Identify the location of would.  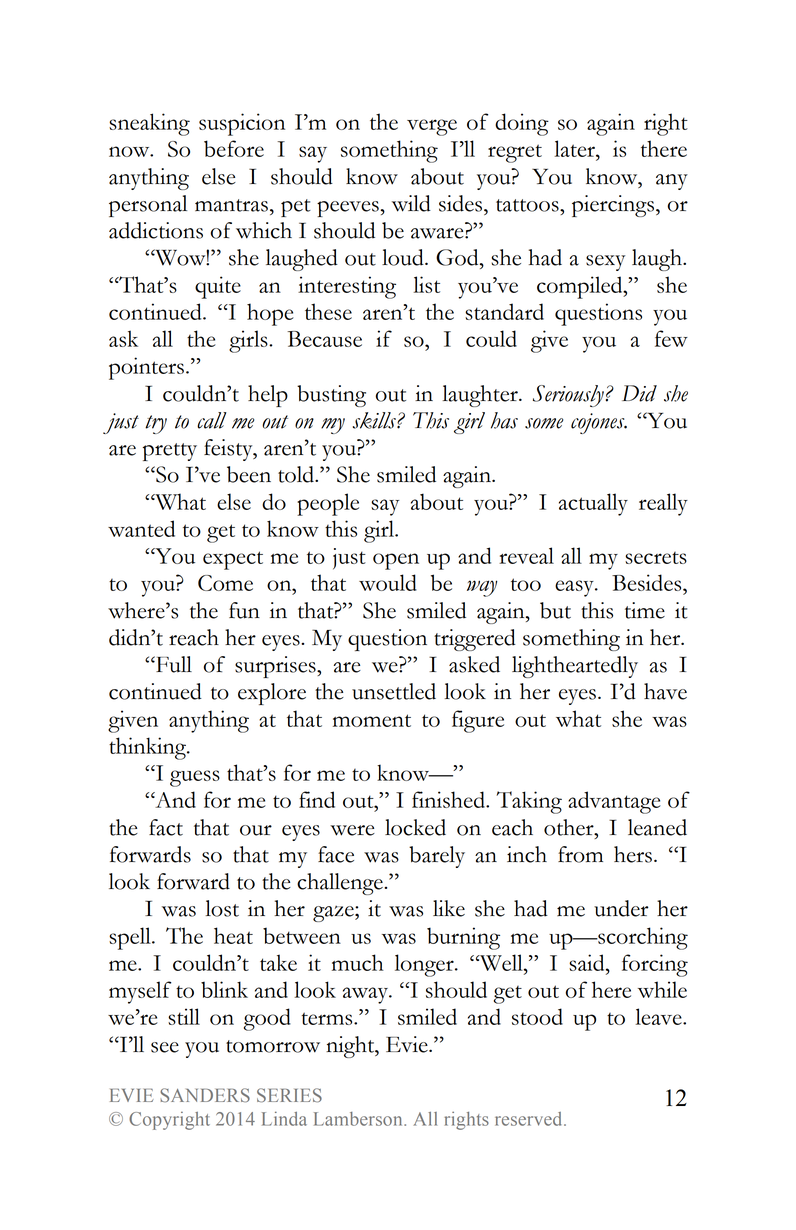
(388, 582).
